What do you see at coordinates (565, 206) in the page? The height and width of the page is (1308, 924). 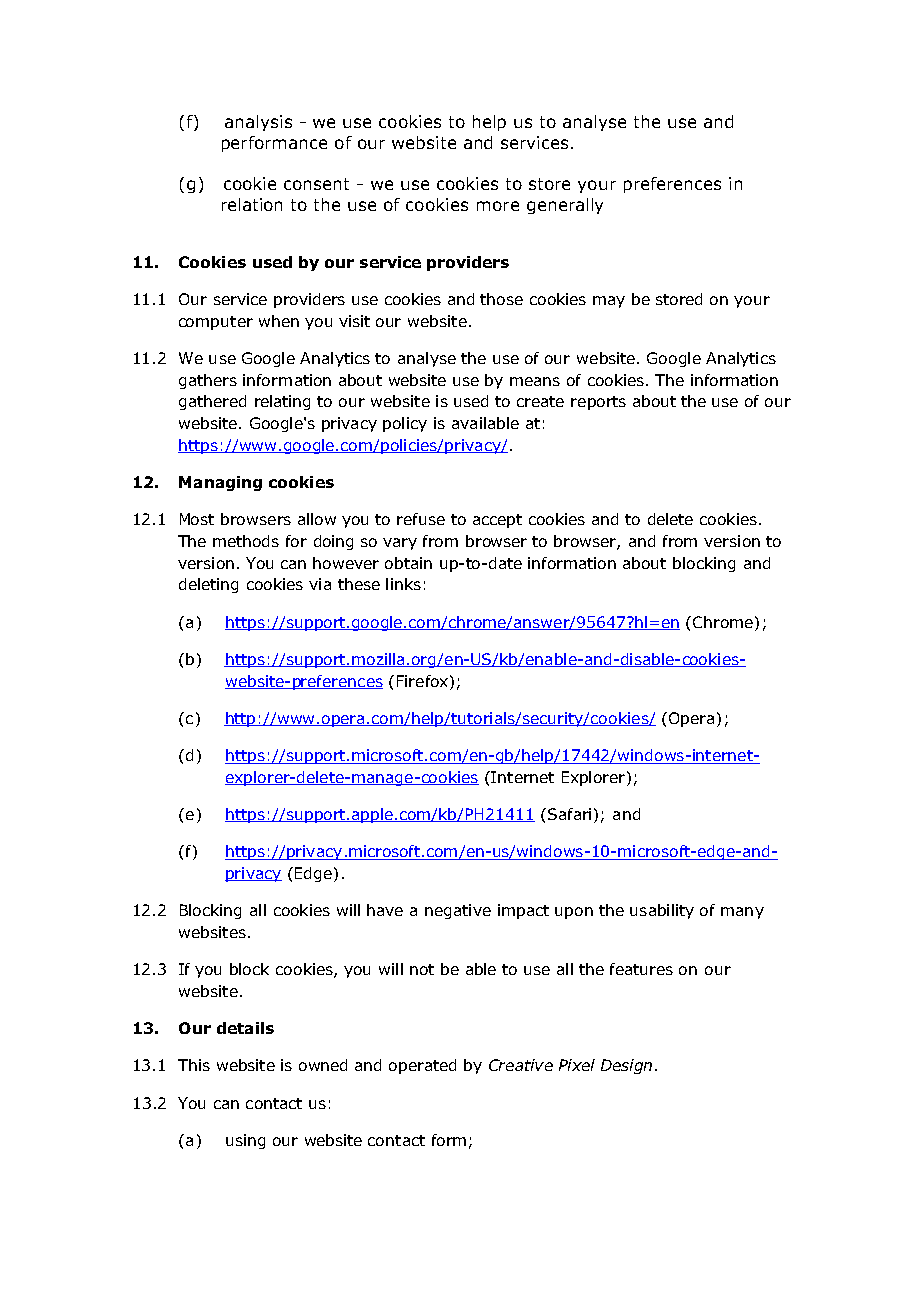 I see `generally` at bounding box center [565, 206].
